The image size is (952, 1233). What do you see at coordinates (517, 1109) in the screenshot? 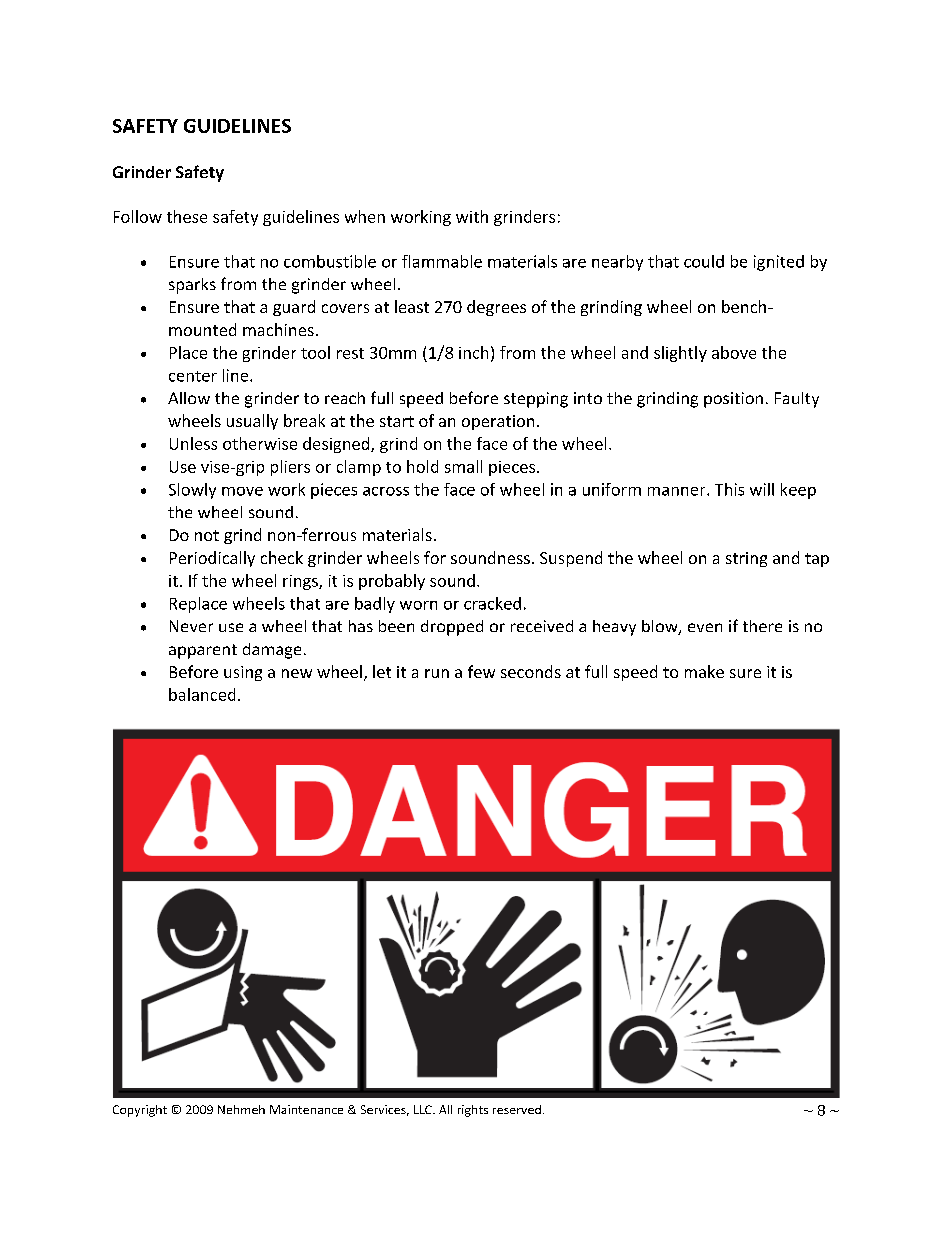
I see `reserved` at bounding box center [517, 1109].
